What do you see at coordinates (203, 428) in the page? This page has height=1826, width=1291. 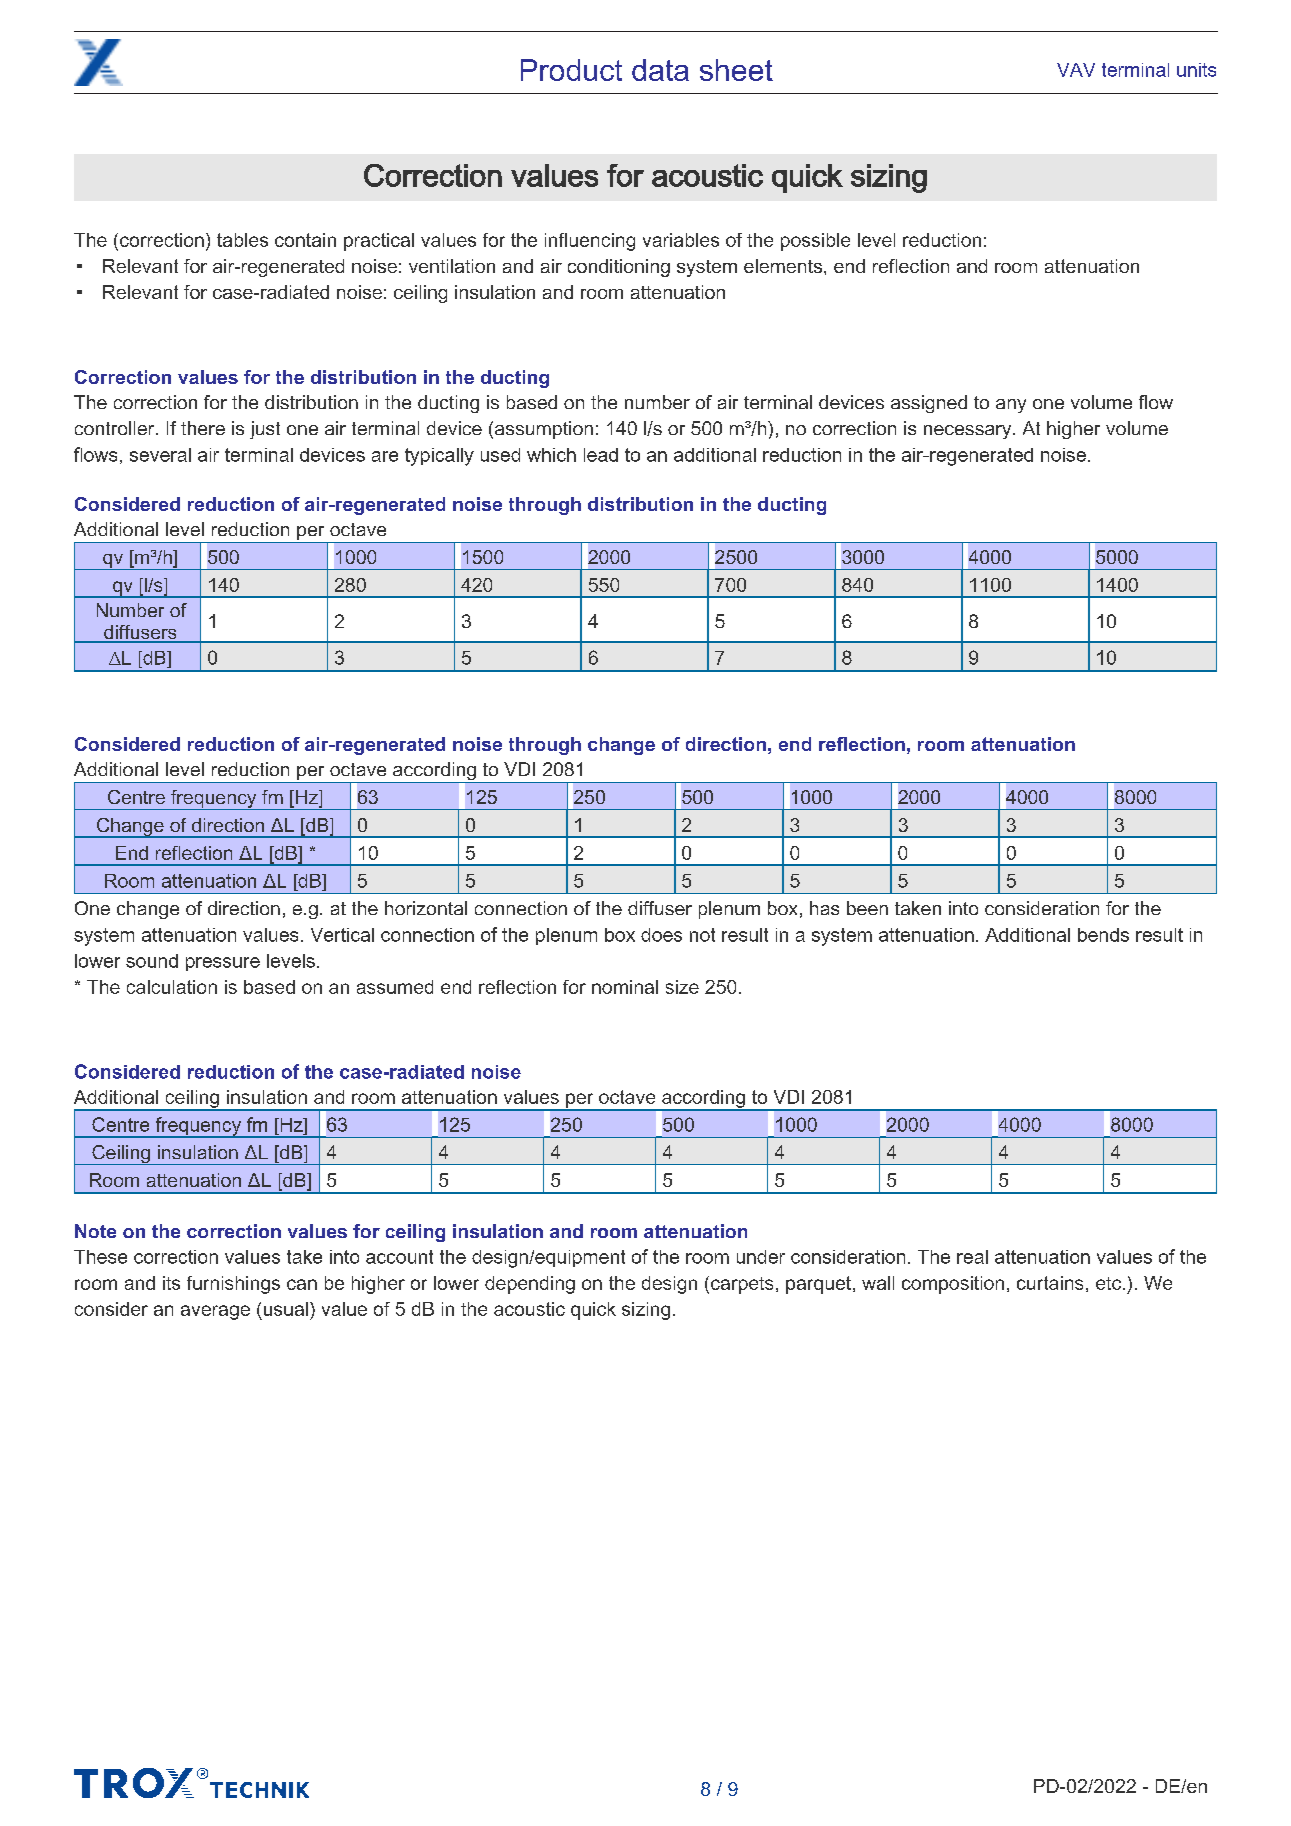 I see `there` at bounding box center [203, 428].
